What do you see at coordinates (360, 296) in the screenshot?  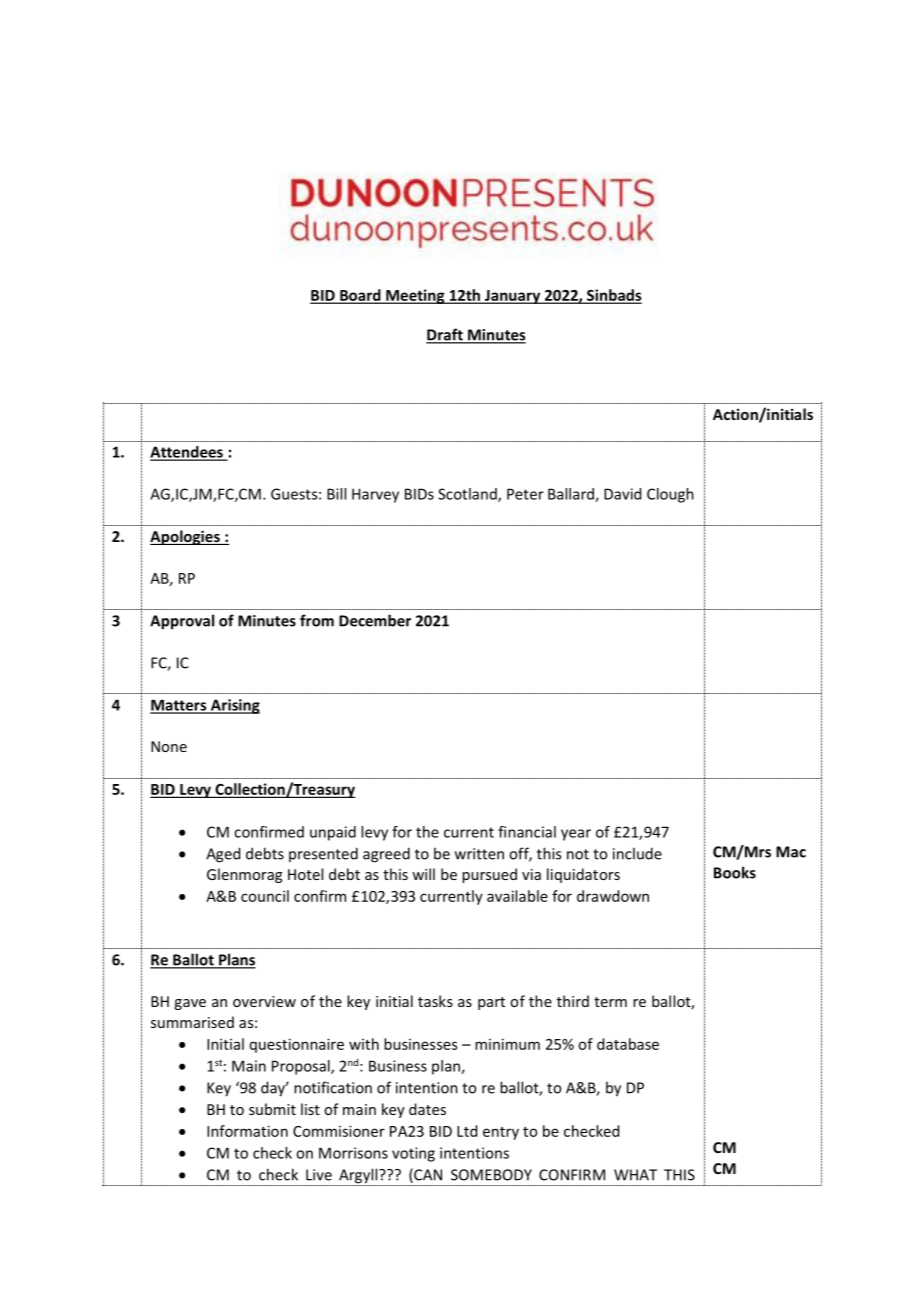 I see `Board` at bounding box center [360, 296].
